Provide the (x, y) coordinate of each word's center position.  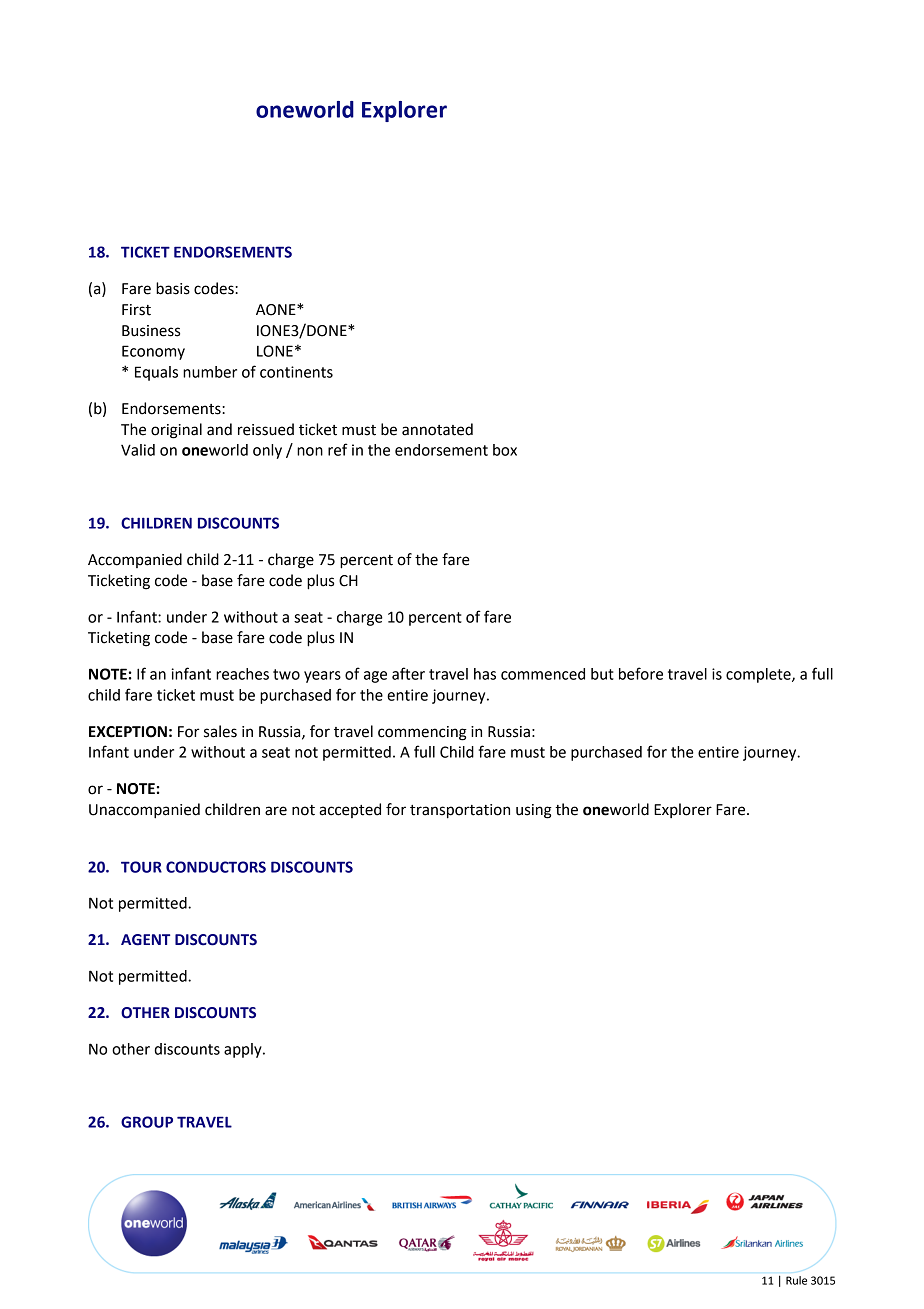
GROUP (147, 1122)
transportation (460, 811)
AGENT (145, 940)
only (267, 451)
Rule (796, 1280)
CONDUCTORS (216, 867)
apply (244, 1050)
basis (173, 288)
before (641, 673)
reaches (242, 674)
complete (759, 675)
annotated (437, 429)
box (505, 450)
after (408, 673)
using (534, 811)
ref (338, 449)
